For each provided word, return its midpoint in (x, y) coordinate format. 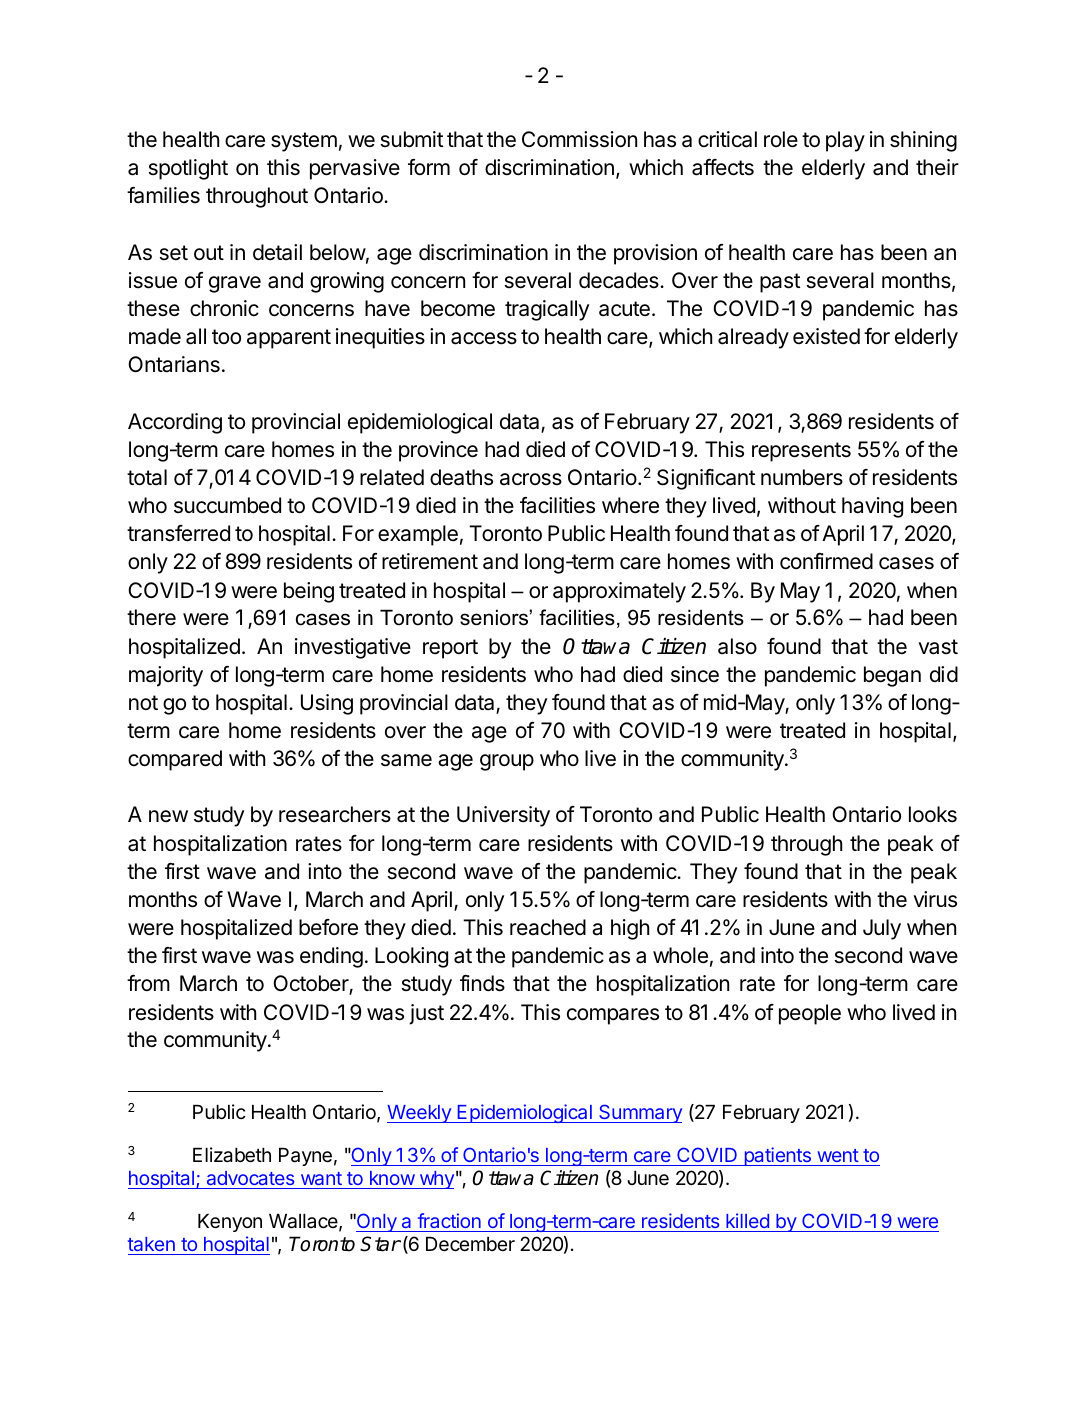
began (892, 676)
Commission (579, 139)
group (507, 762)
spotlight (188, 169)
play (845, 141)
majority (166, 676)
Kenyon (230, 1223)
